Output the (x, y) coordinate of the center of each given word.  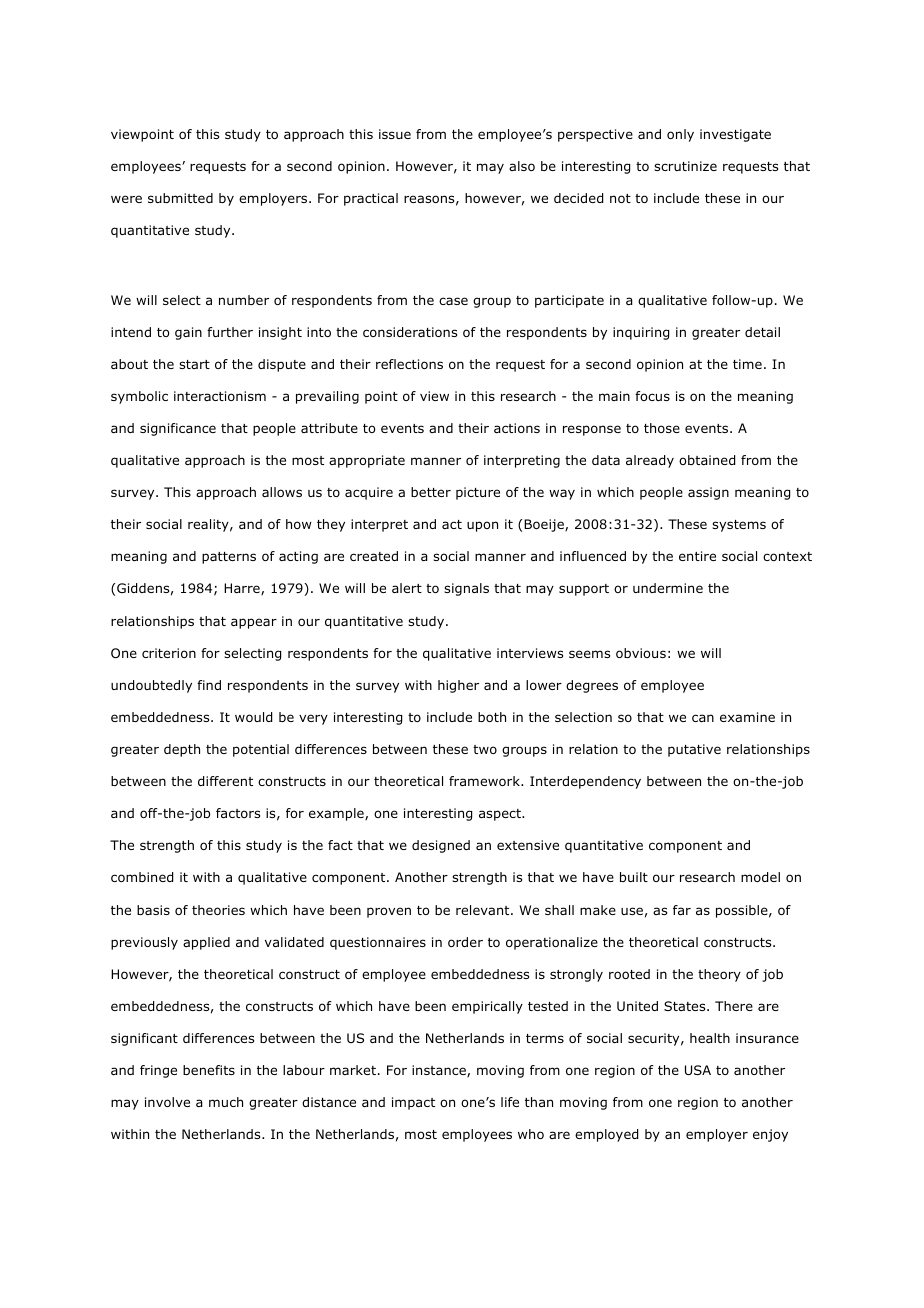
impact (413, 1103)
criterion (169, 653)
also (522, 166)
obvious (641, 653)
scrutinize (685, 166)
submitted (180, 198)
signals (466, 589)
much (226, 1102)
